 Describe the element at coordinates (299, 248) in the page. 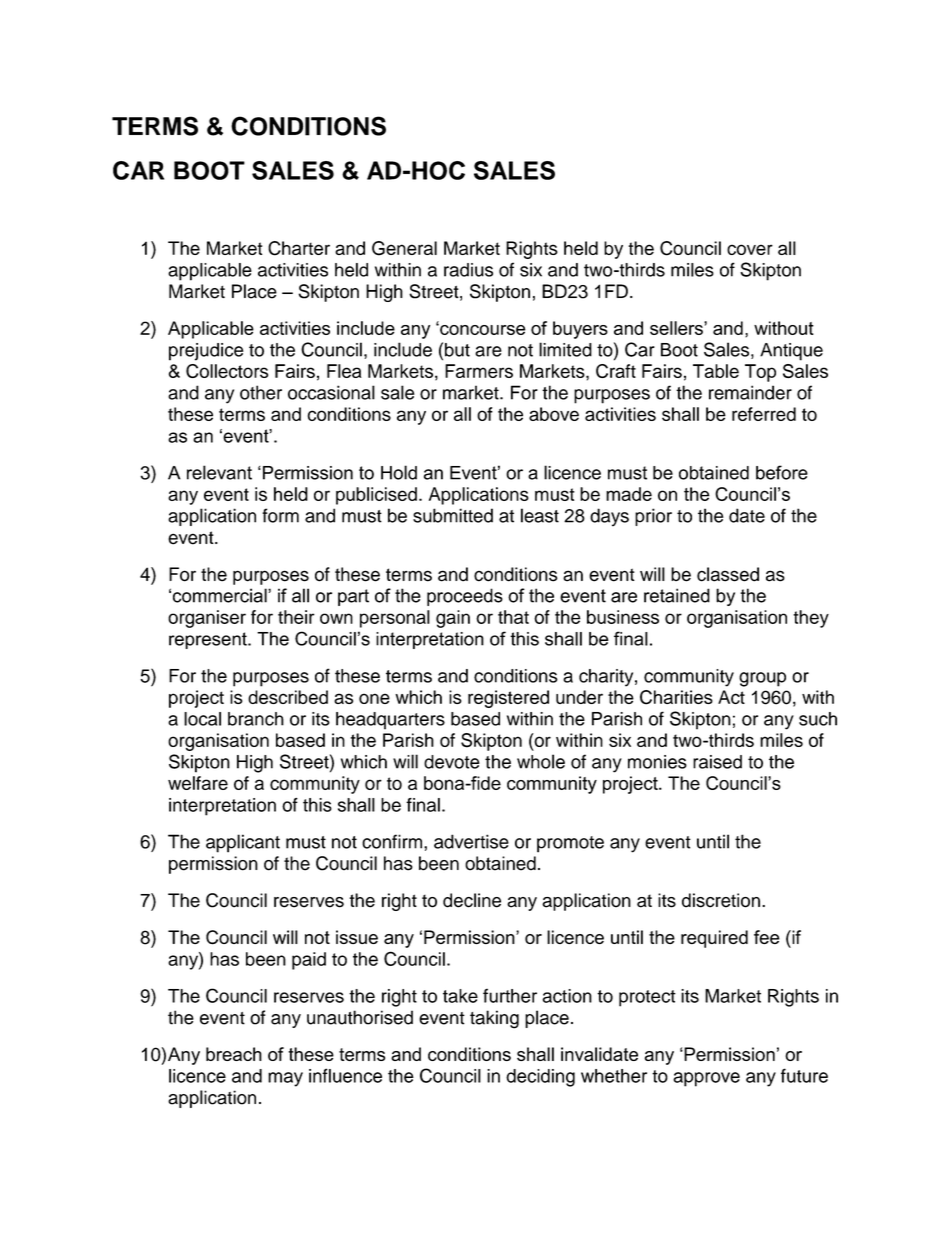

I see `Charter` at that location.
